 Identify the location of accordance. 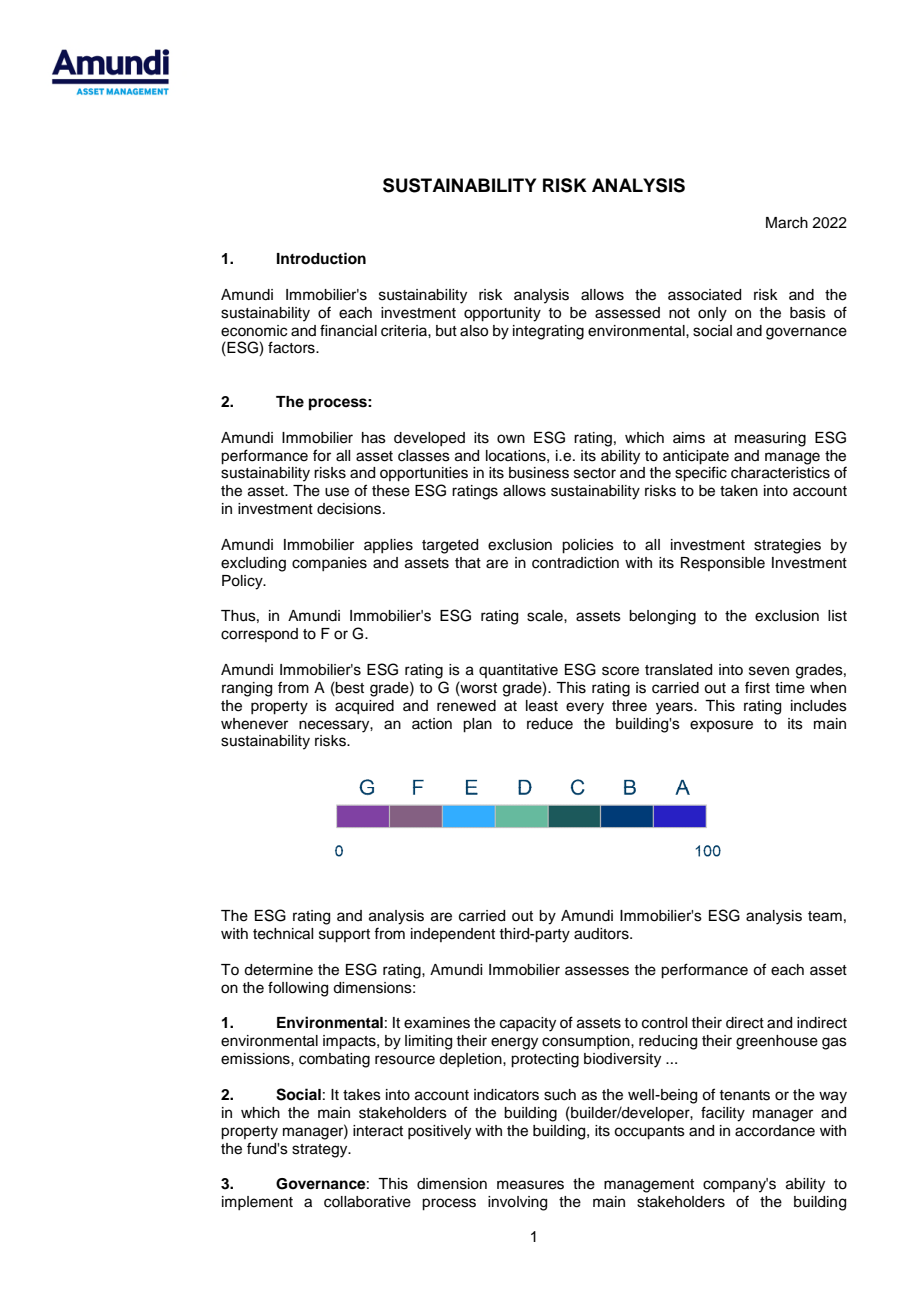
(775, 1131).
